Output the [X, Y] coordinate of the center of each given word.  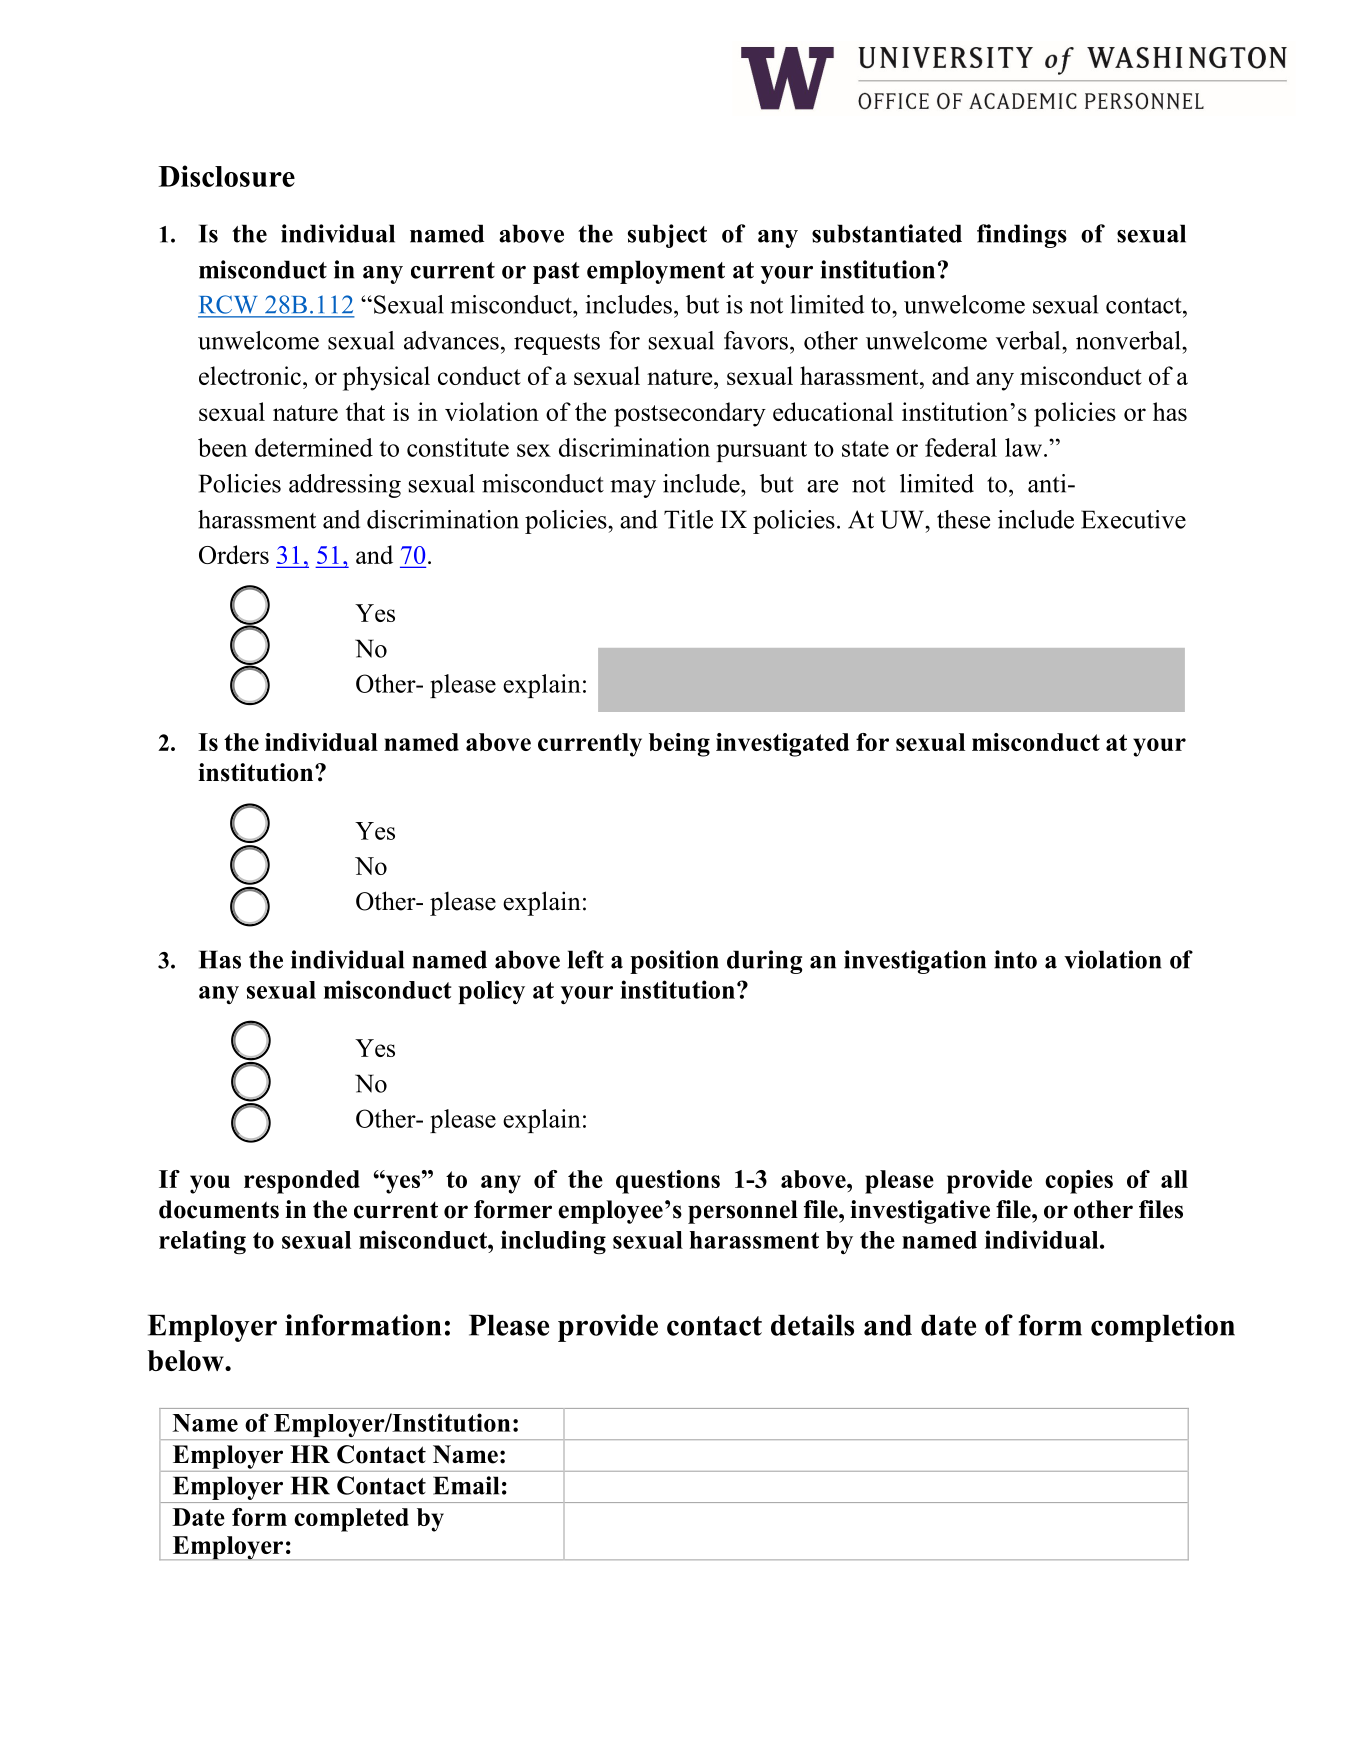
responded [302, 1182]
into [1015, 959]
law [1025, 447]
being [679, 745]
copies [1079, 1182]
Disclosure [227, 176]
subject [667, 236]
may [633, 489]
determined [314, 447]
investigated [782, 745]
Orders [234, 554]
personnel [743, 1212]
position [674, 962]
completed [351, 1520]
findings [1022, 236]
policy [491, 992]
